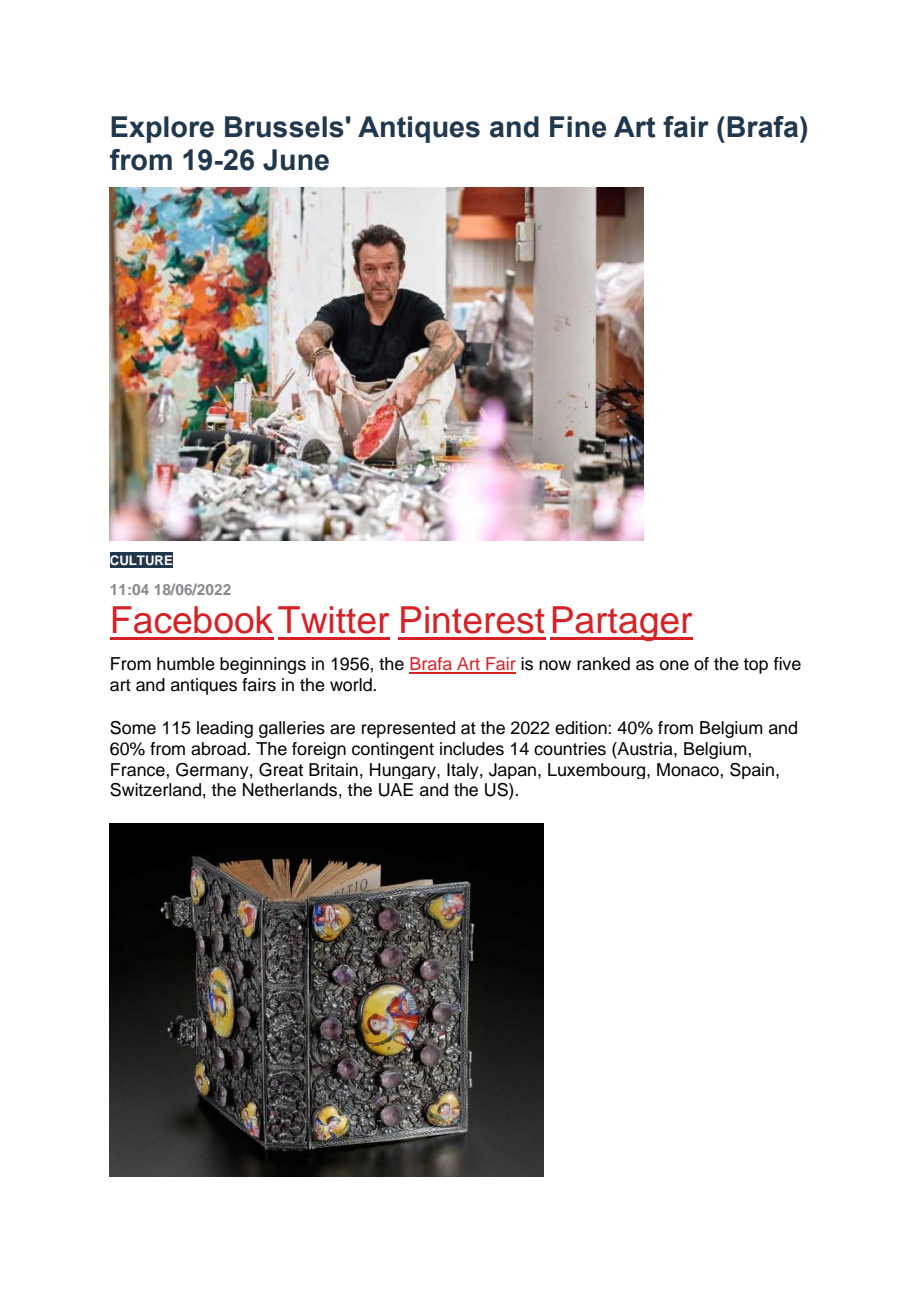 The height and width of the page is (1308, 924). I want to click on leading, so click(225, 729).
